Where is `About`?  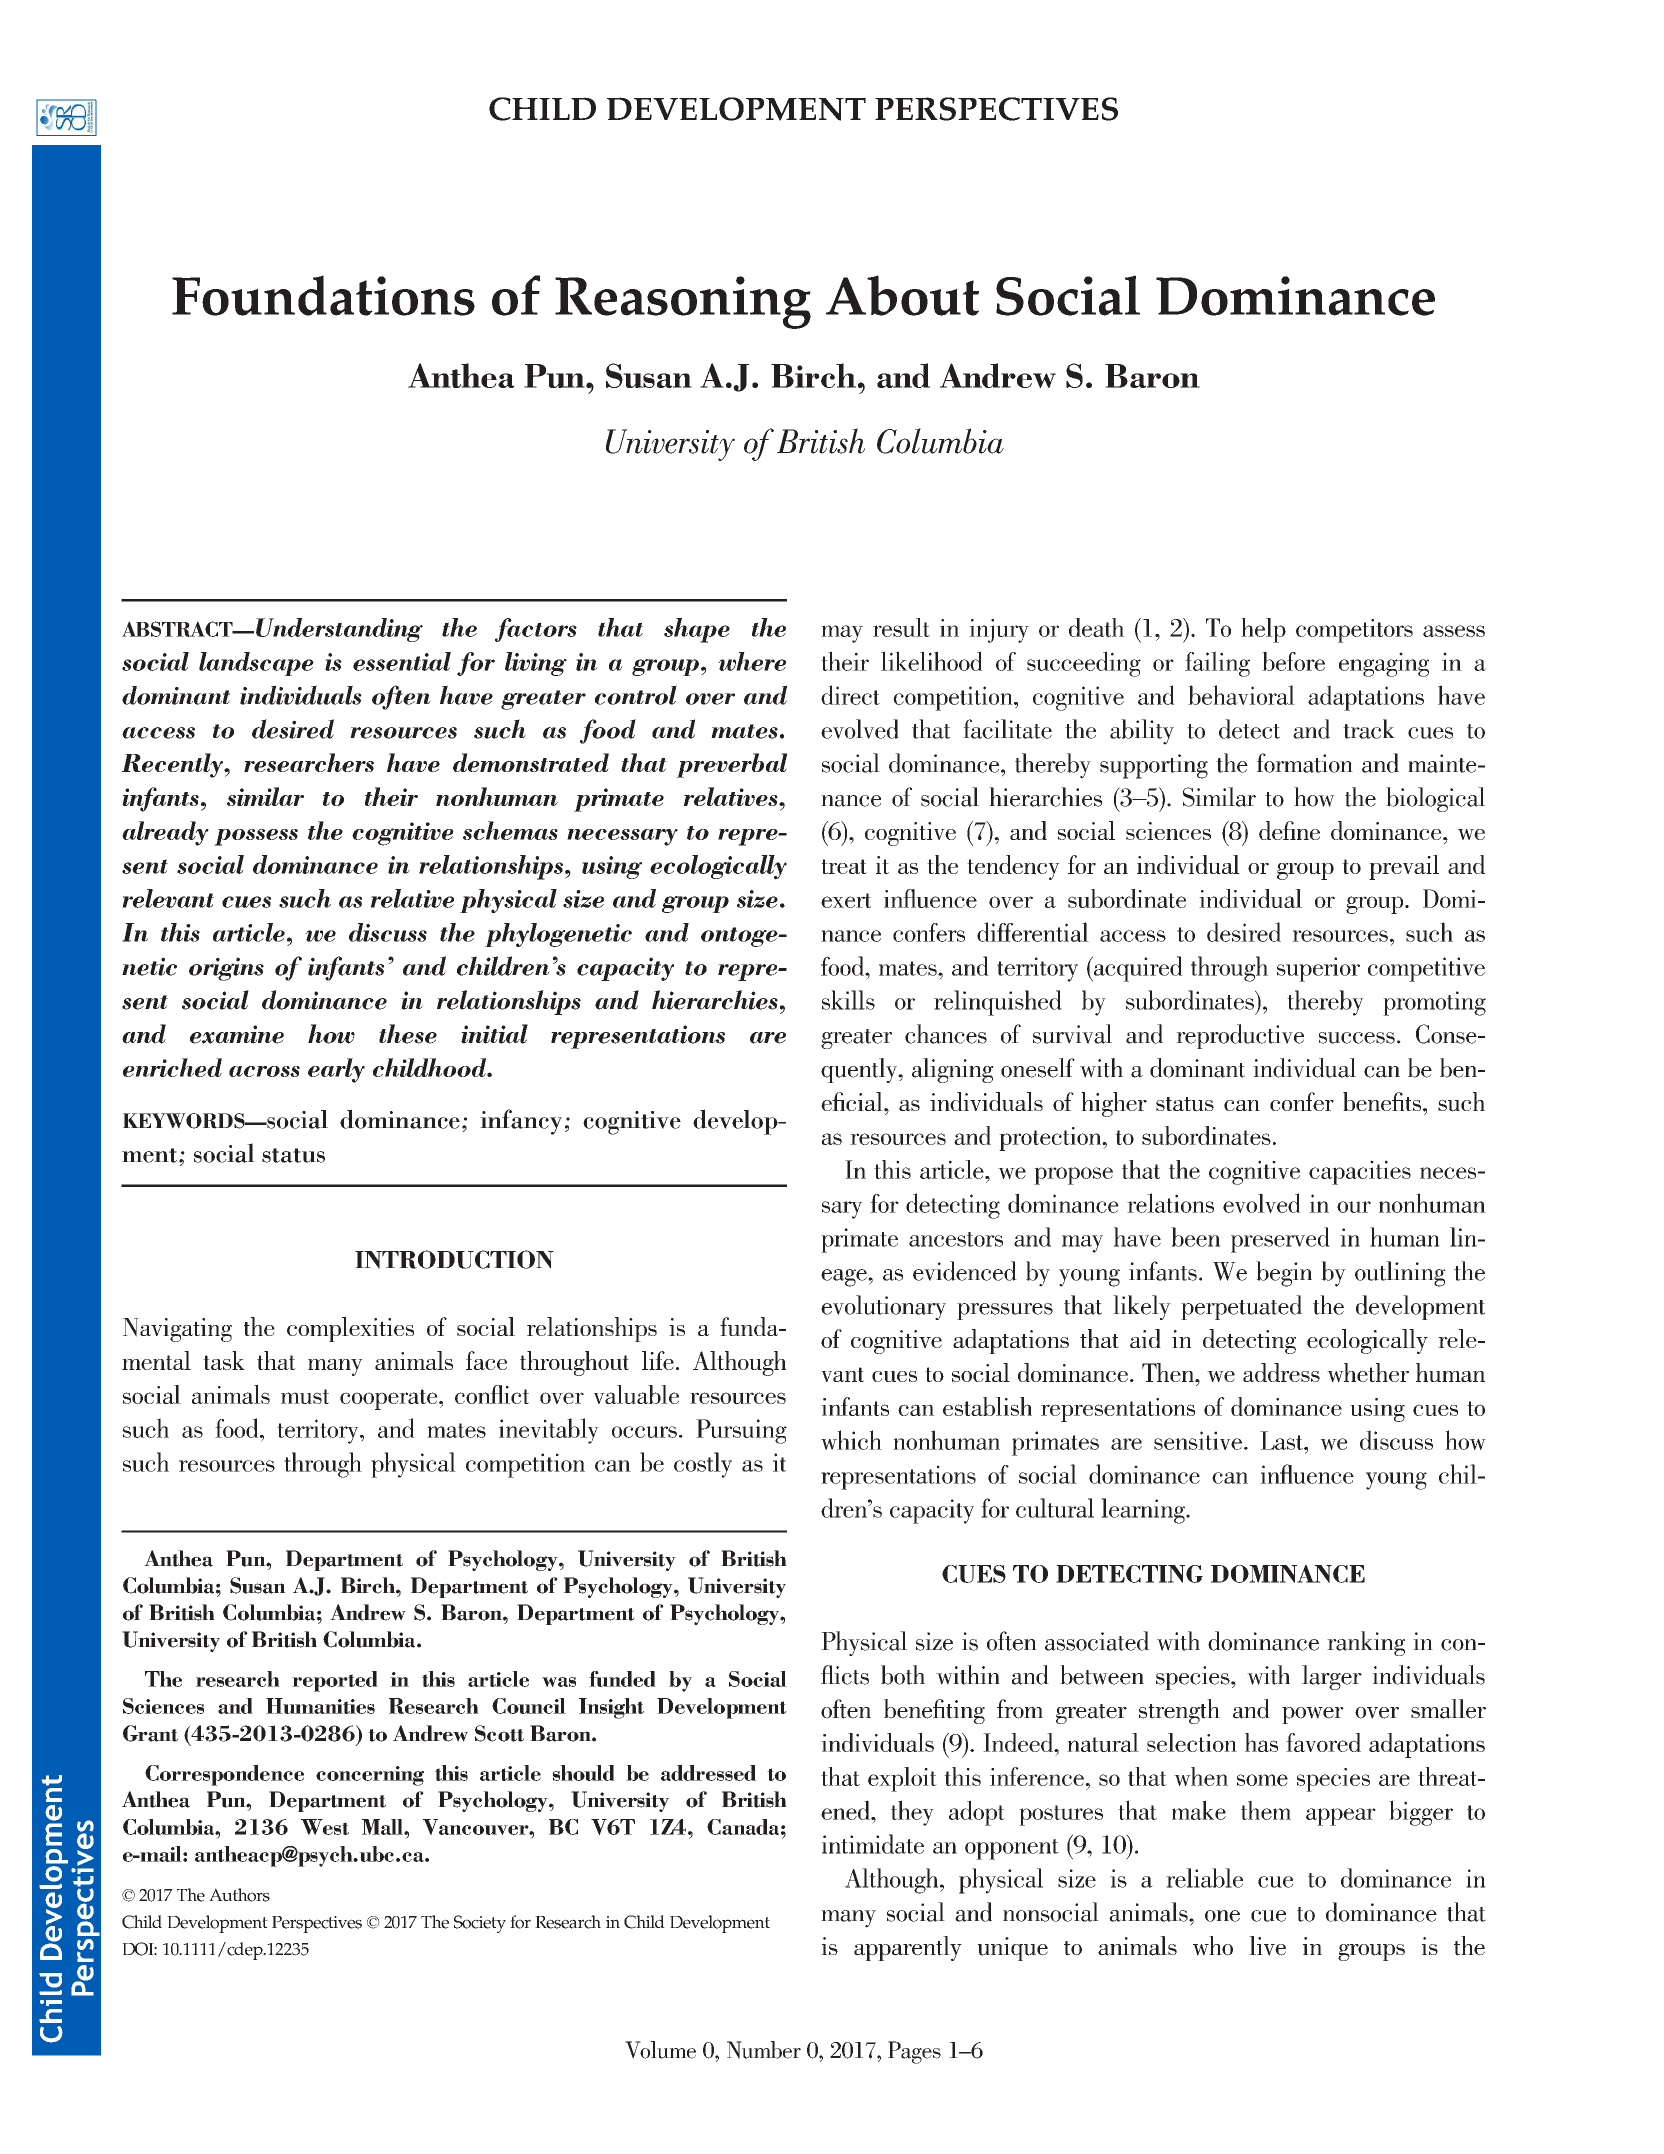 About is located at coordinates (902, 295).
